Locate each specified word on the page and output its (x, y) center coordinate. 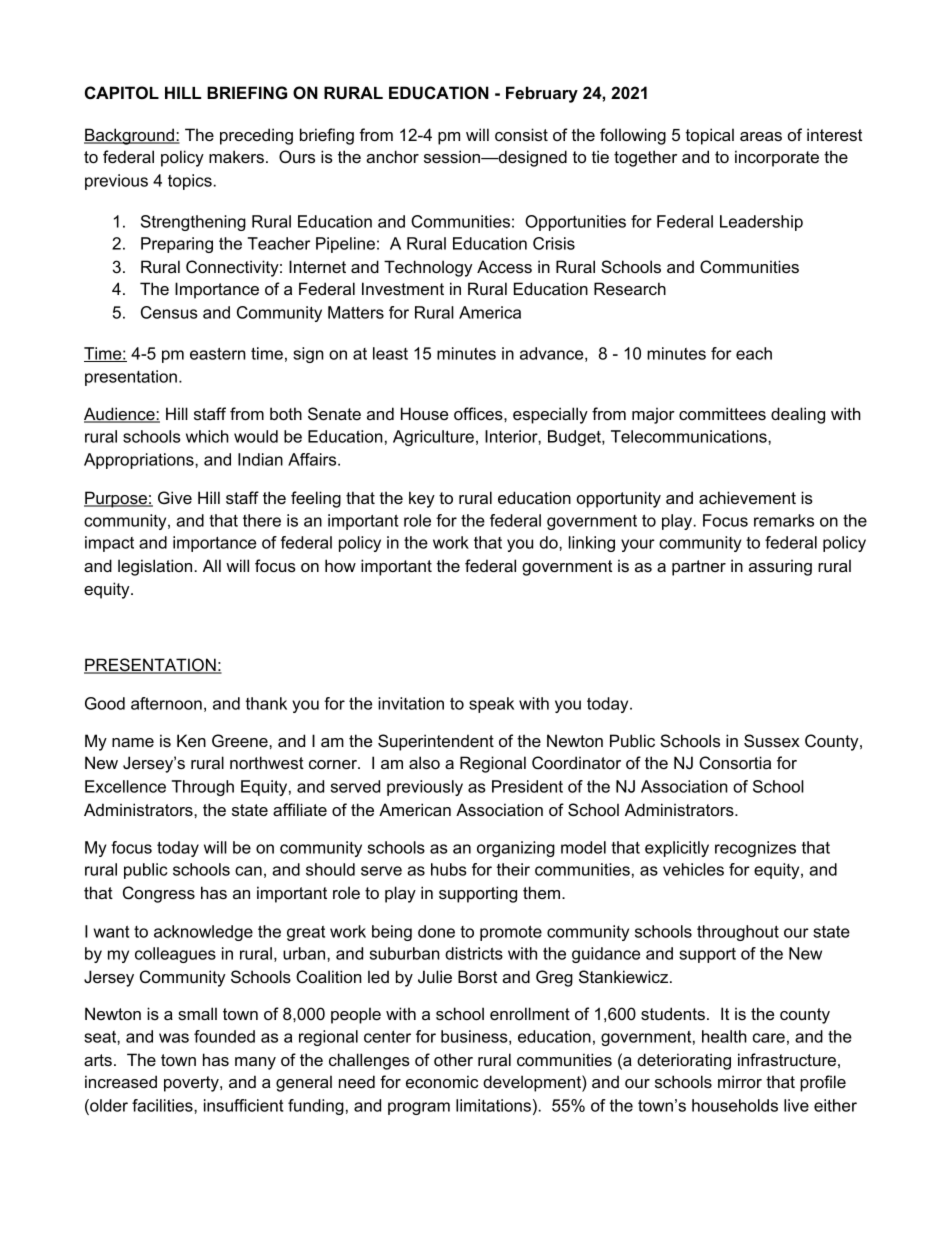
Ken (191, 740)
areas (761, 136)
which (207, 436)
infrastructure (787, 1059)
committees (722, 413)
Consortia (735, 763)
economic (442, 1081)
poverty (192, 1084)
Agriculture (433, 438)
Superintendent (436, 742)
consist (521, 134)
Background (130, 136)
